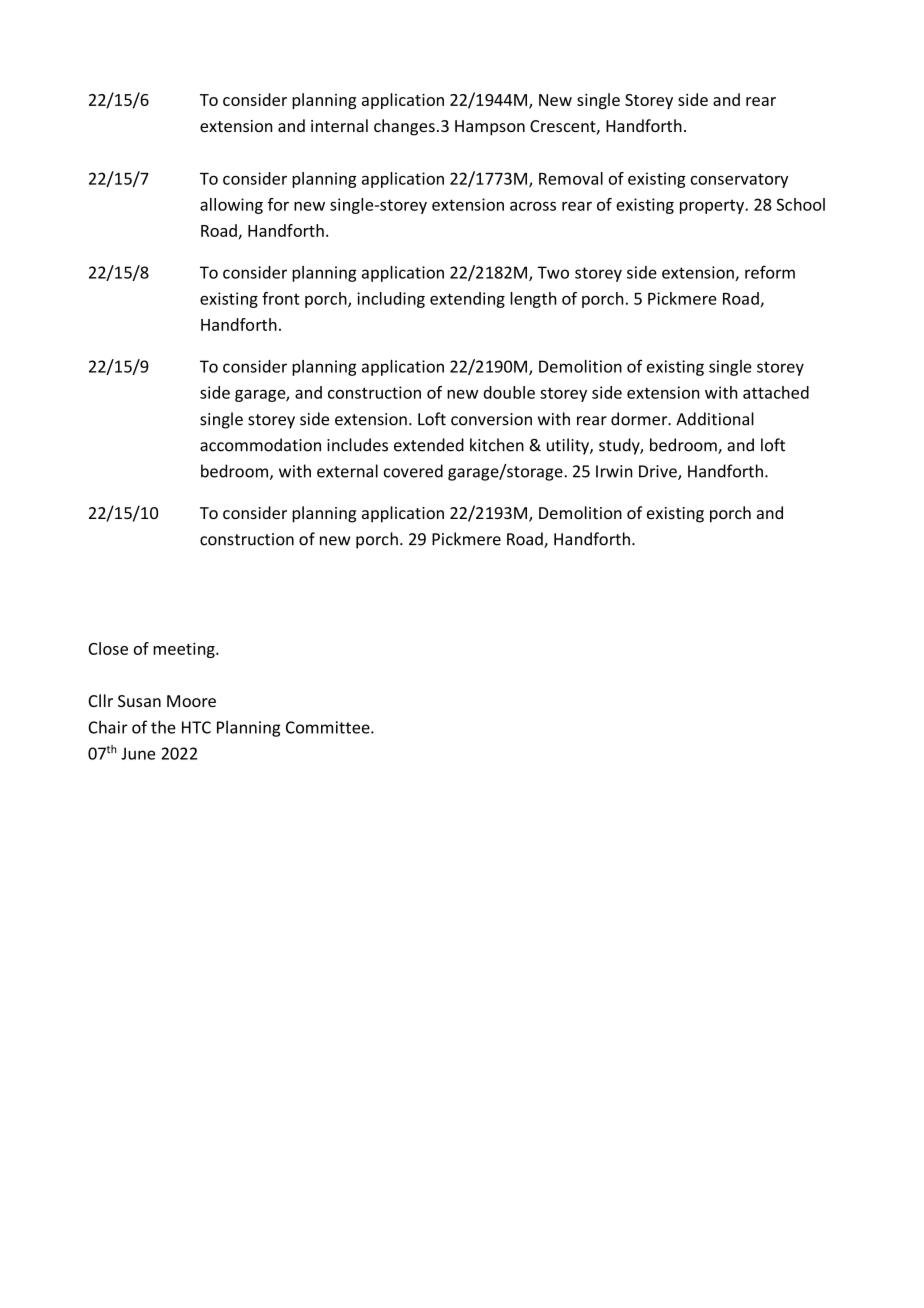 The image size is (924, 1308). What do you see at coordinates (413, 471) in the image?
I see `covered` at bounding box center [413, 471].
